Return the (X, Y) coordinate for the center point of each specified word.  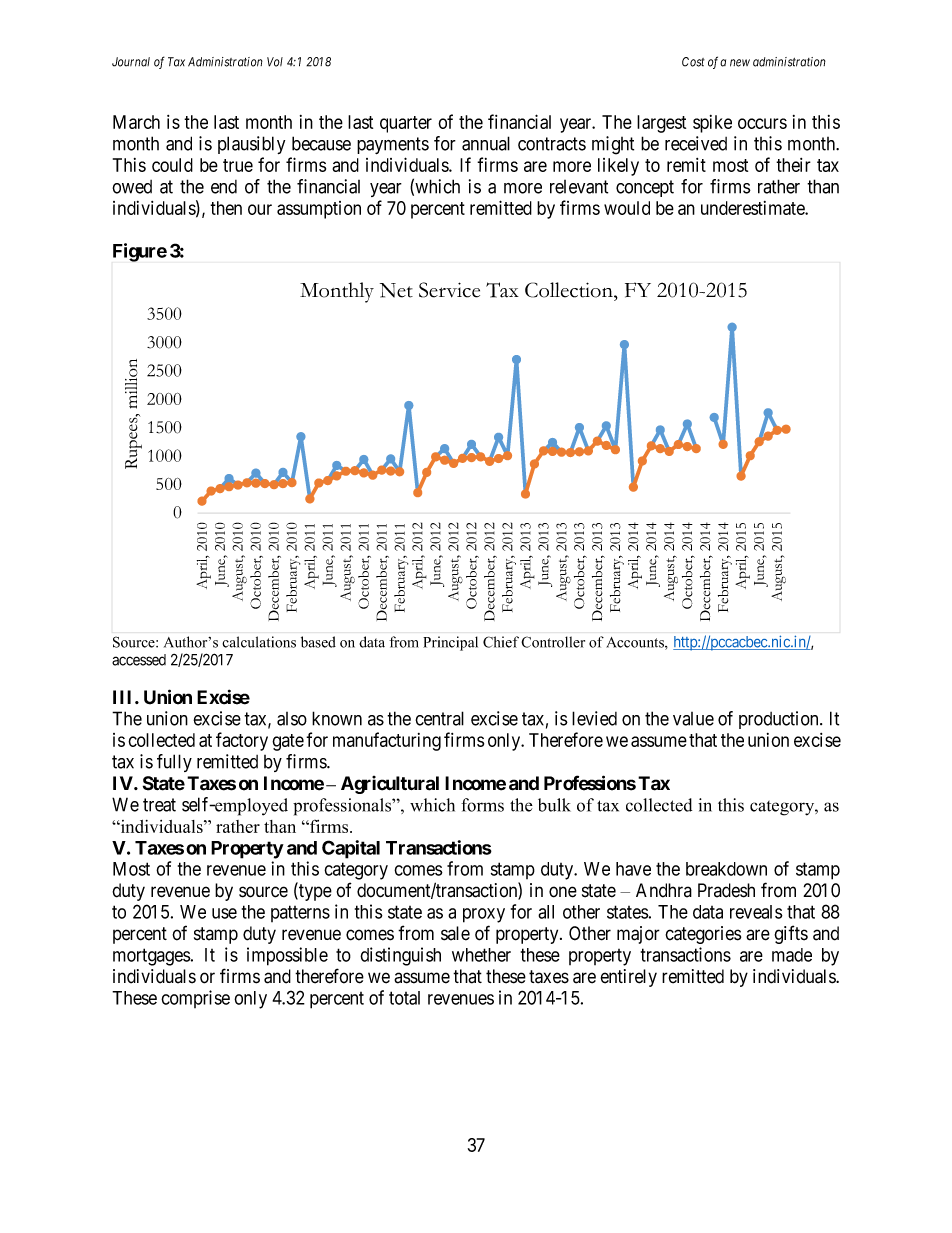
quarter (406, 124)
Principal (450, 643)
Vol (275, 62)
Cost (693, 62)
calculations (259, 642)
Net (396, 290)
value (693, 719)
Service (449, 290)
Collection (570, 290)
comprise (195, 999)
